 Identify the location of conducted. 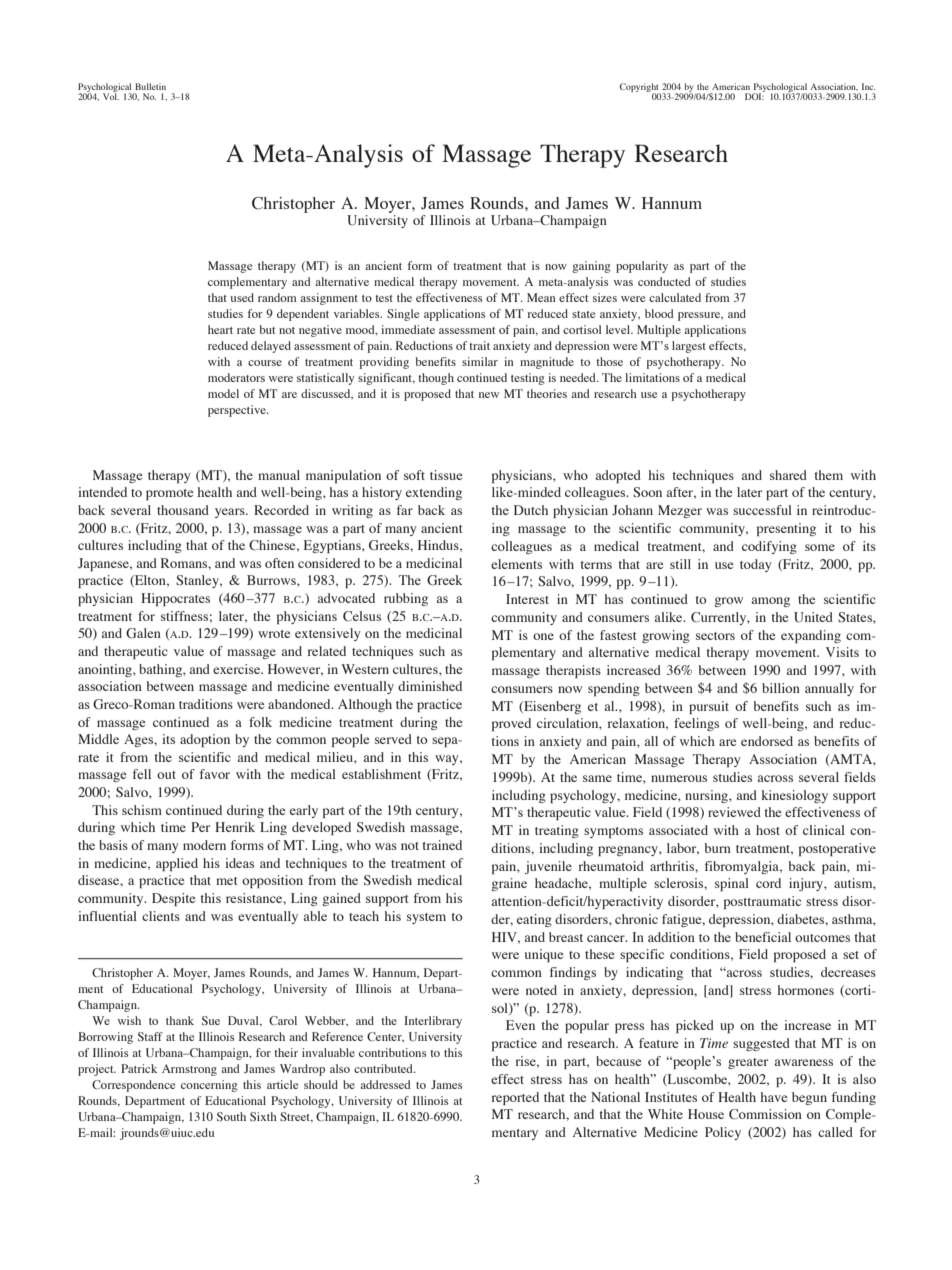
(664, 281).
